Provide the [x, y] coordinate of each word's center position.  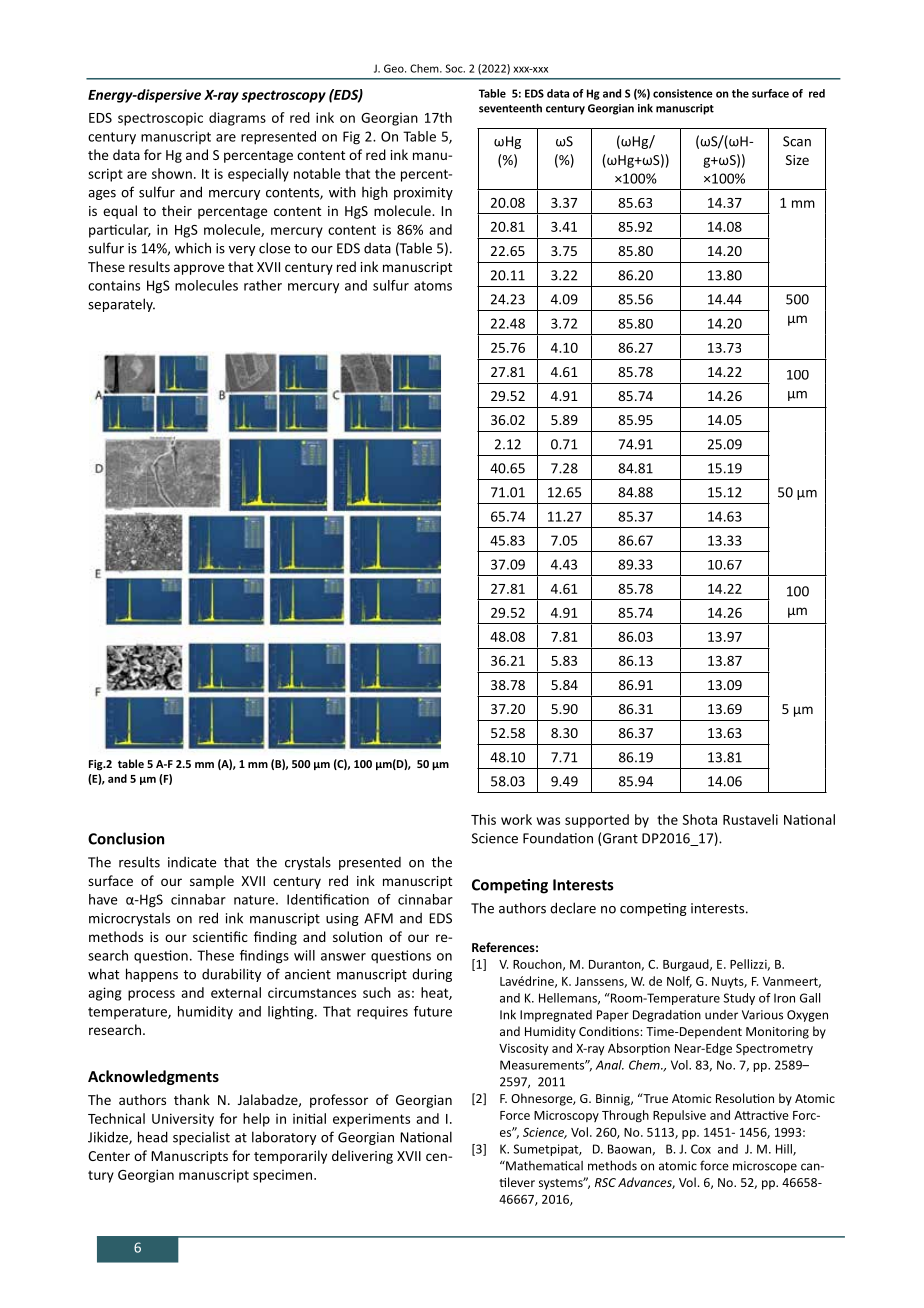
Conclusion [126, 838]
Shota [700, 819]
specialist [201, 1138]
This [483, 819]
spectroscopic [160, 119]
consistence [683, 93]
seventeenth [510, 108]
